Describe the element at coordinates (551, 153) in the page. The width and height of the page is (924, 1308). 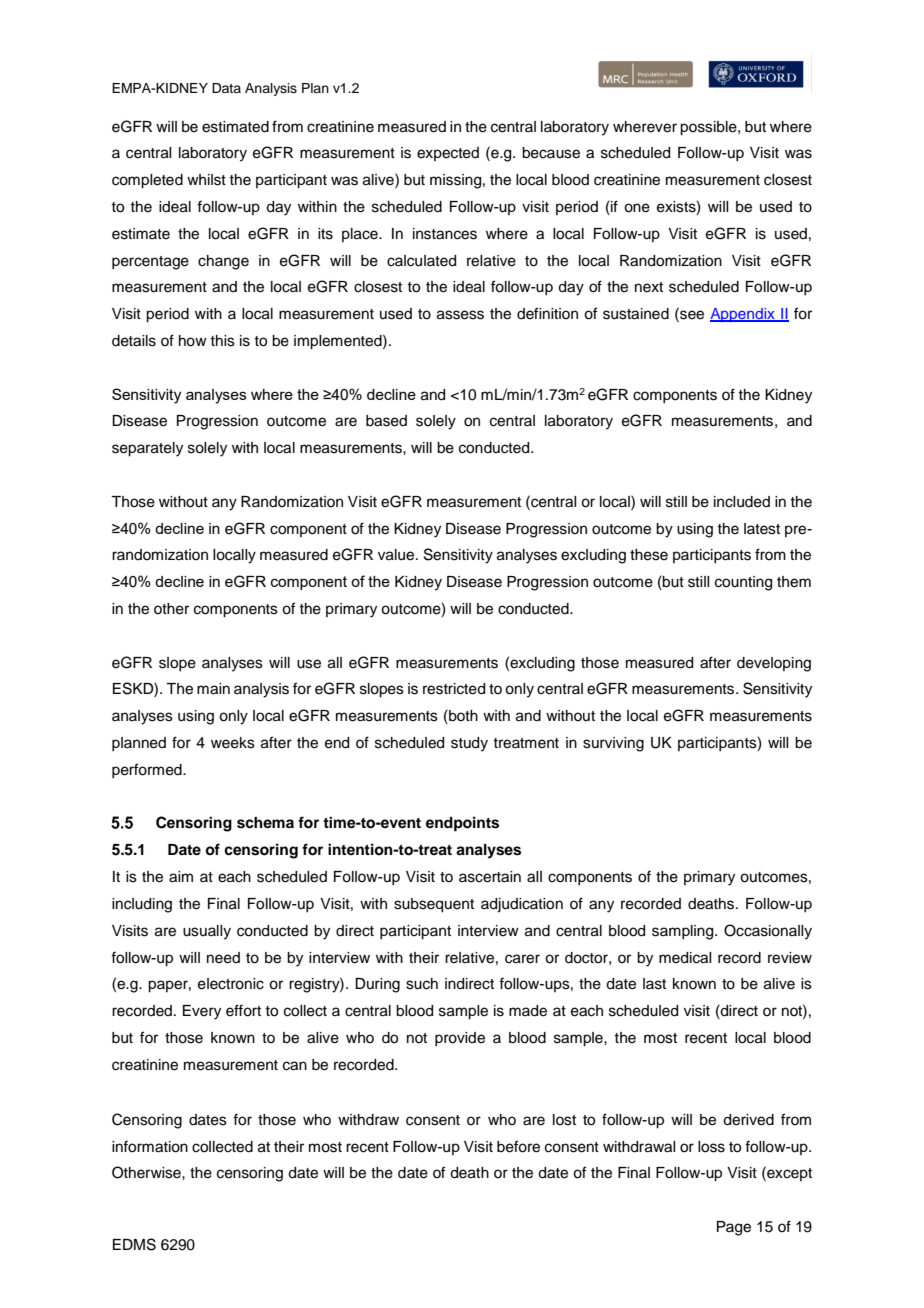
I see `because` at that location.
